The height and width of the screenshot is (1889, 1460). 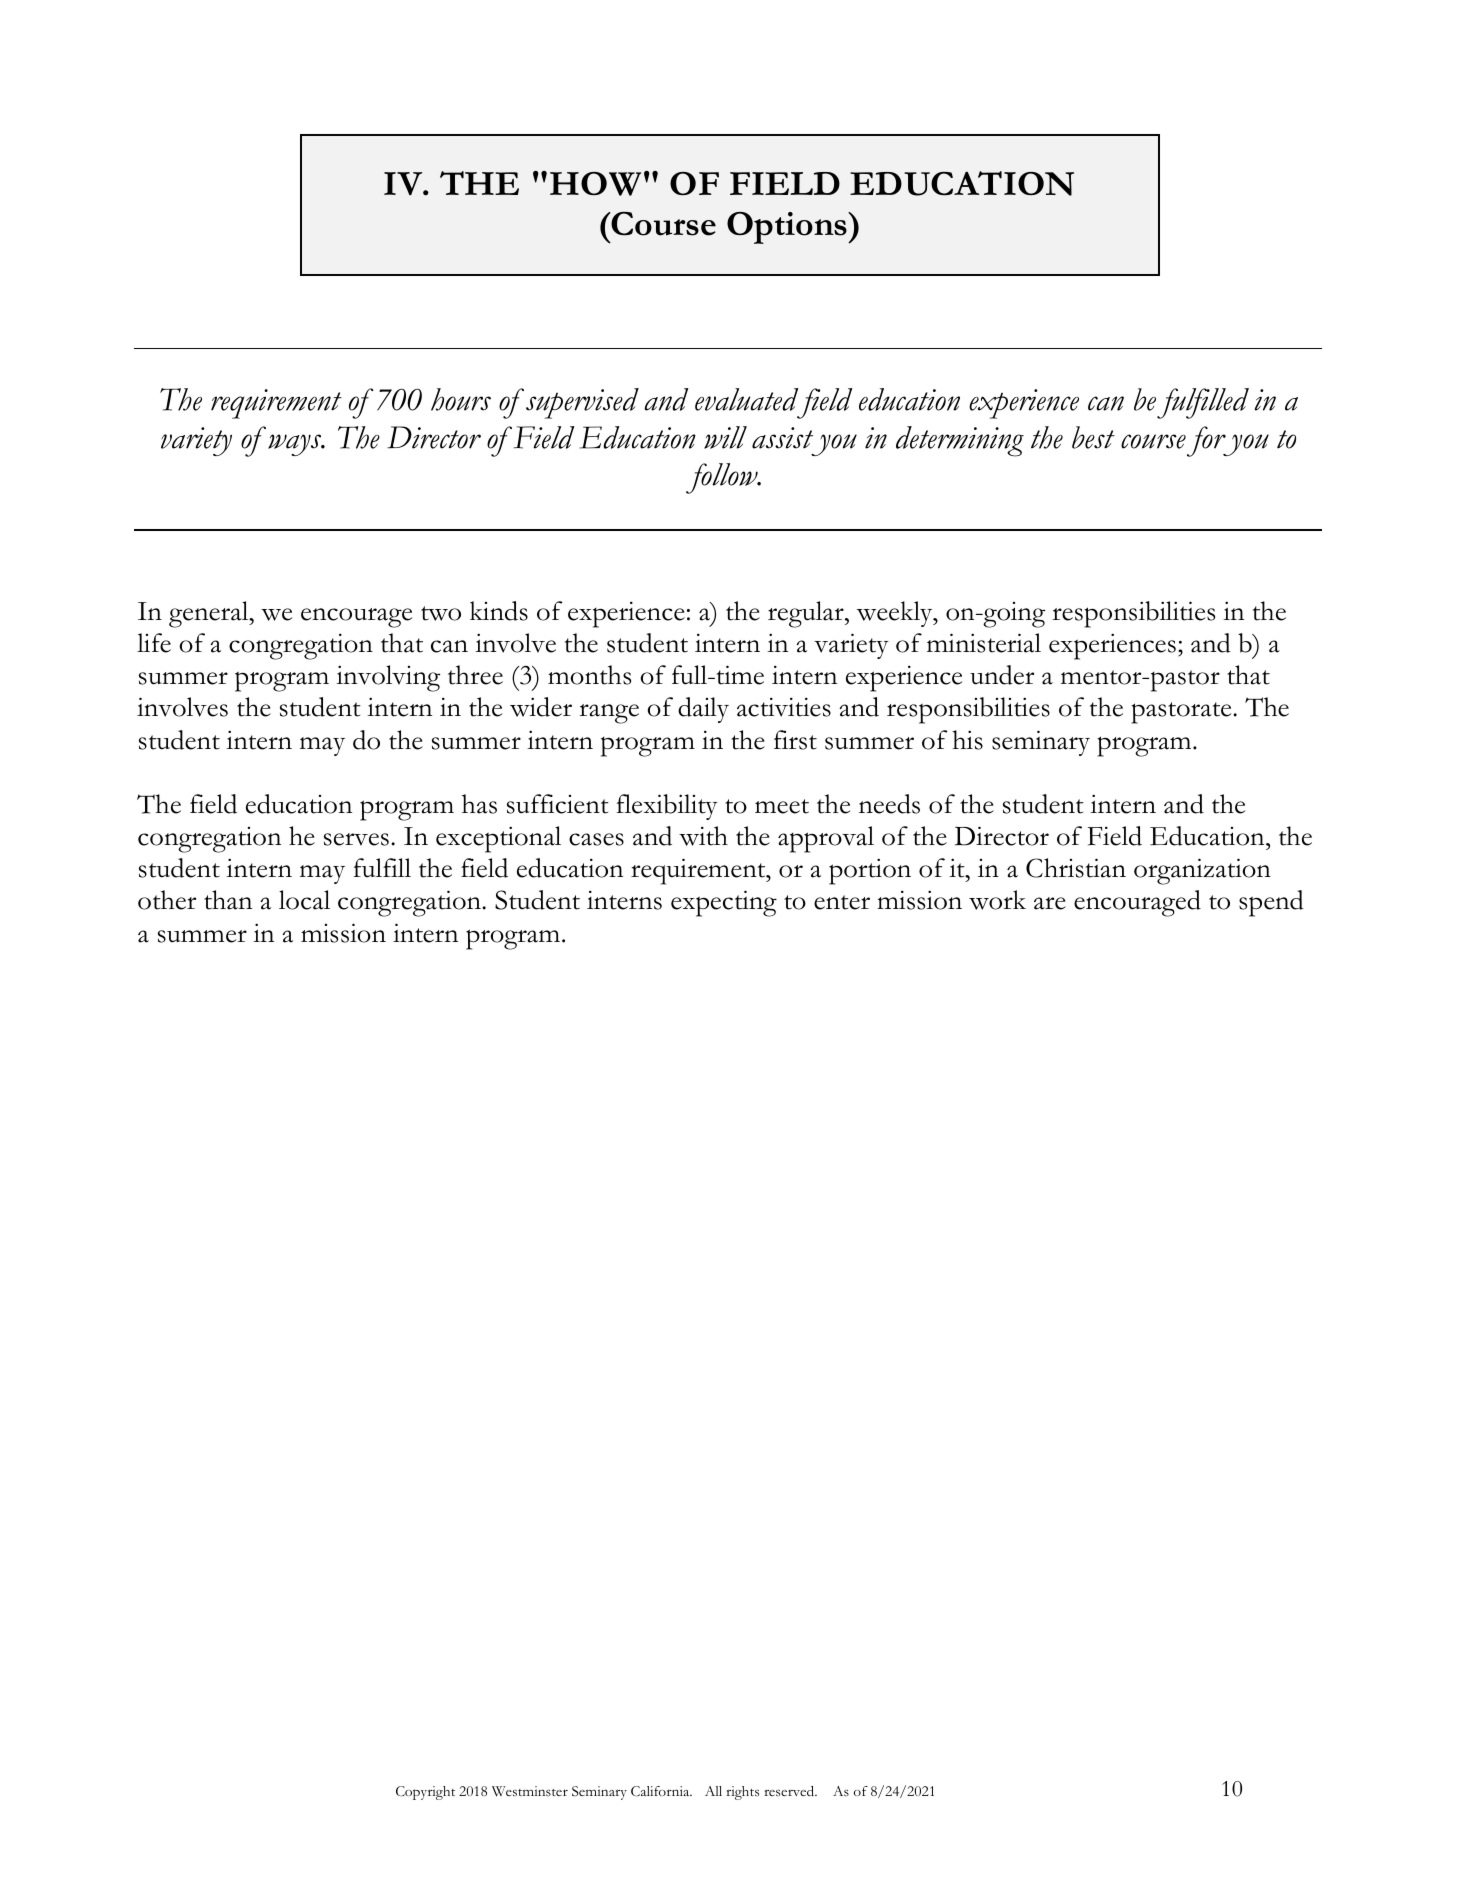 I want to click on ministerial, so click(x=984, y=643).
